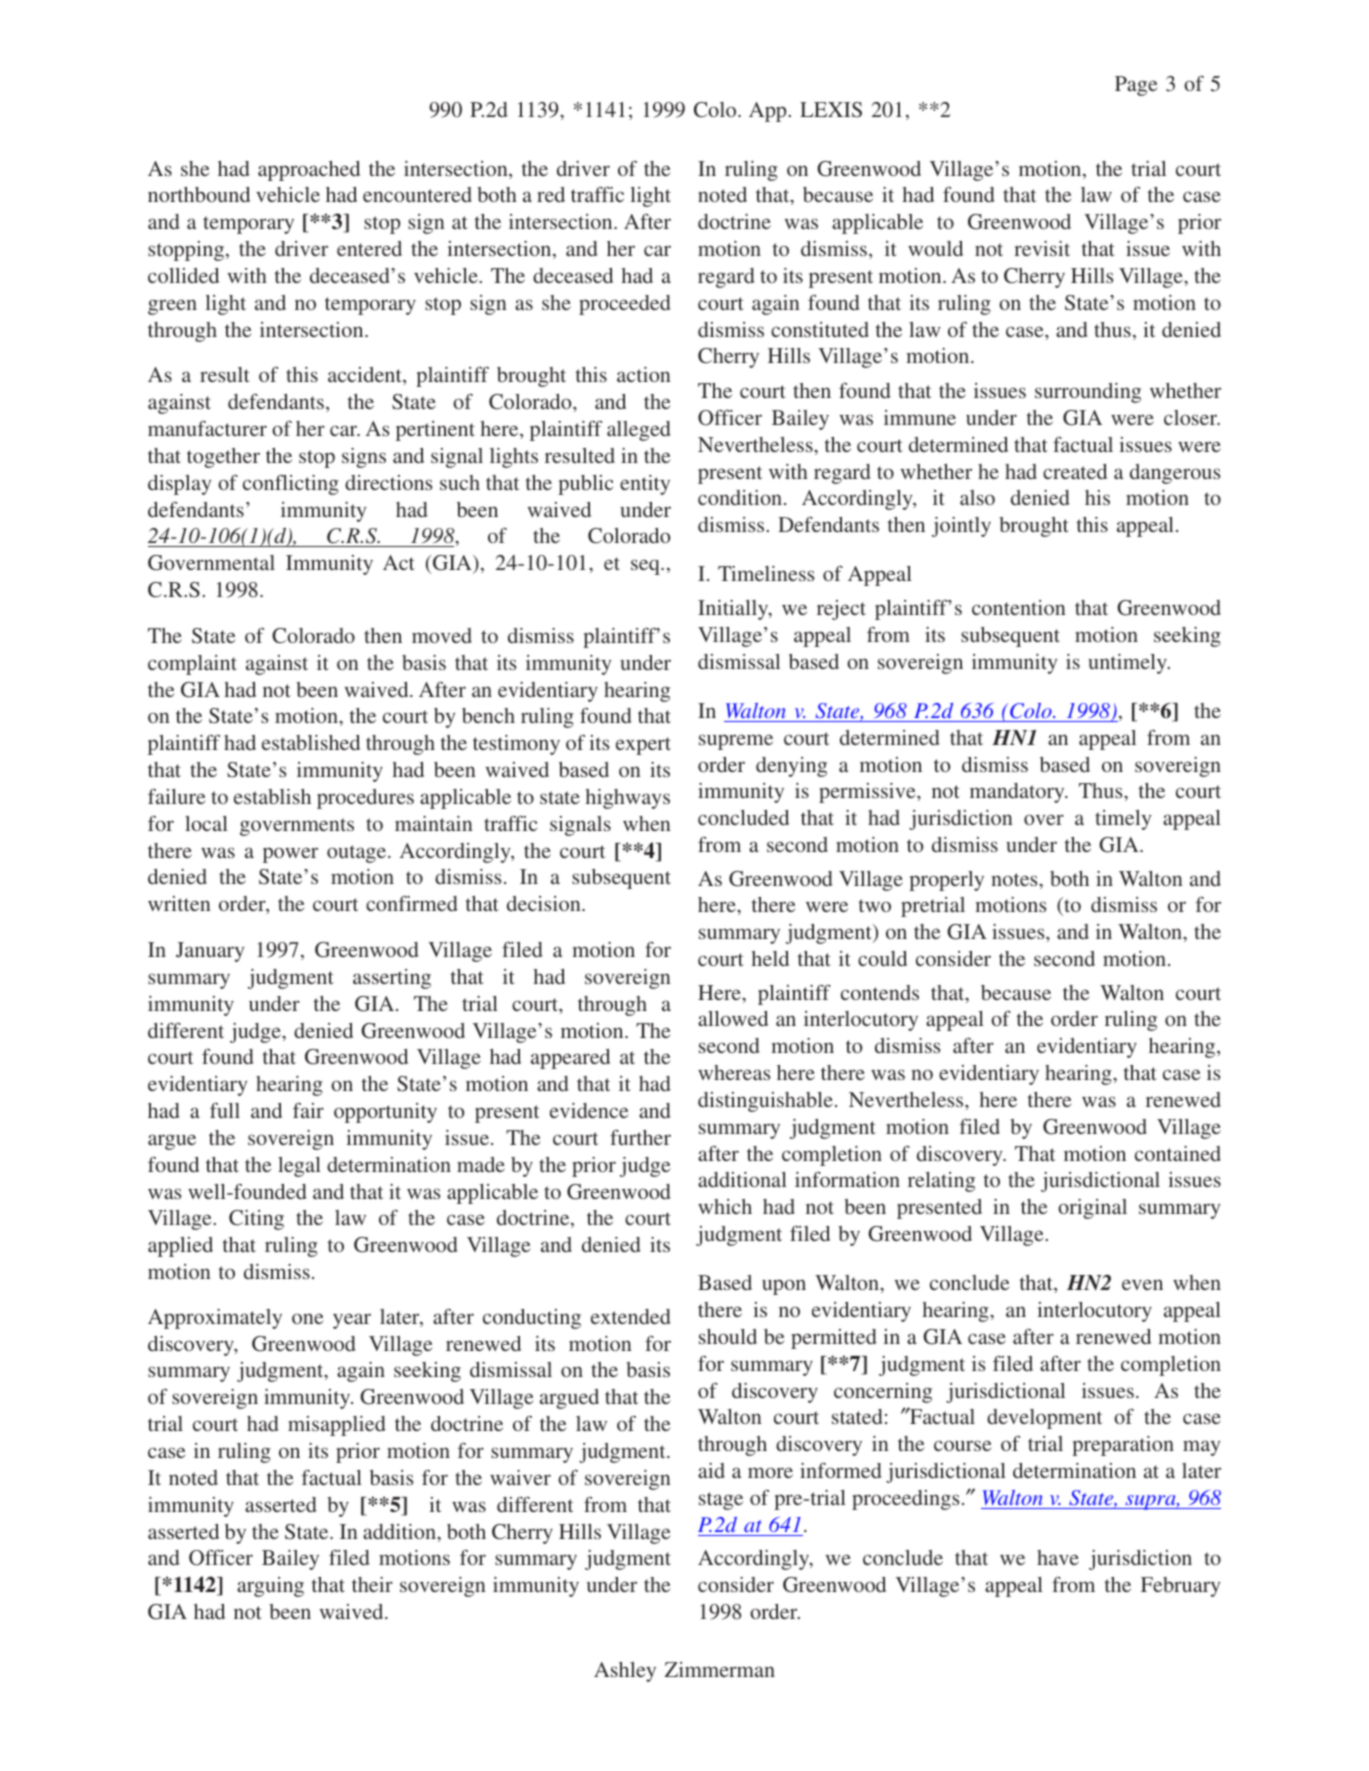 Image resolution: width=1369 pixels, height=1771 pixels. Describe the element at coordinates (270, 1587) in the screenshot. I see `arguing` at that location.
